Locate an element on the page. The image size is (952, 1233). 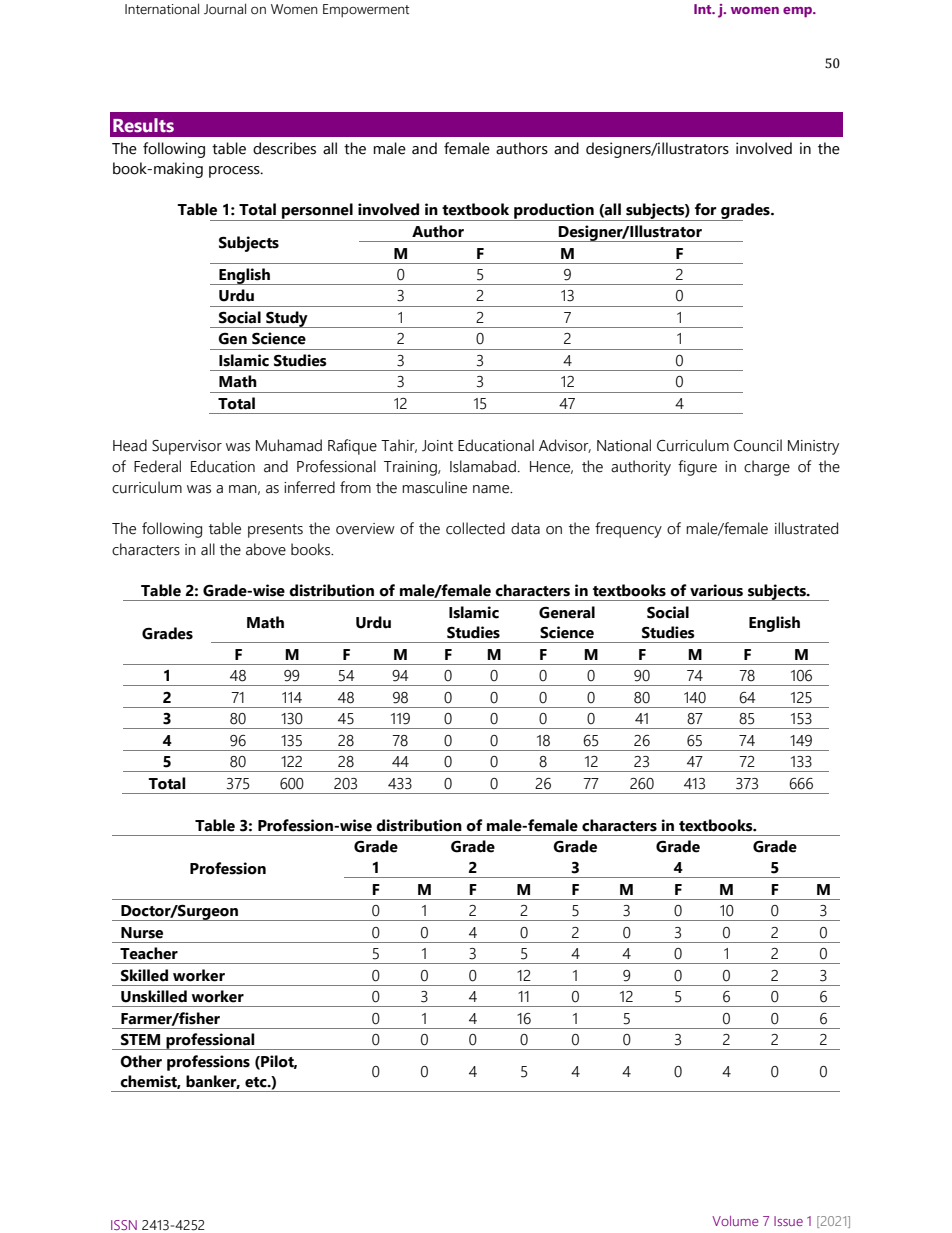
Study is located at coordinates (287, 319).
